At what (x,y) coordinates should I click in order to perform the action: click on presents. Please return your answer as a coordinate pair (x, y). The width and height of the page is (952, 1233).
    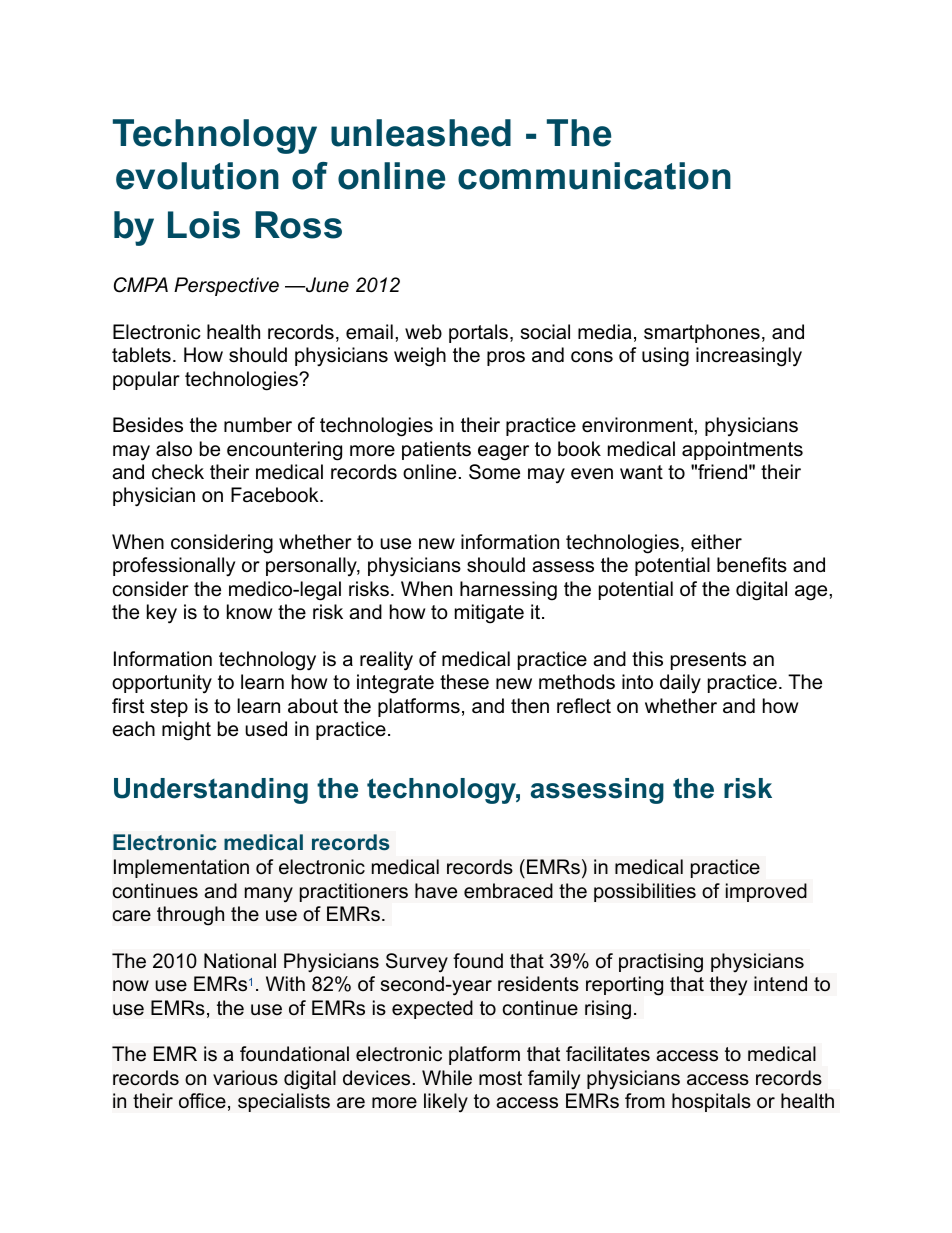
    Looking at the image, I should click on (708, 661).
